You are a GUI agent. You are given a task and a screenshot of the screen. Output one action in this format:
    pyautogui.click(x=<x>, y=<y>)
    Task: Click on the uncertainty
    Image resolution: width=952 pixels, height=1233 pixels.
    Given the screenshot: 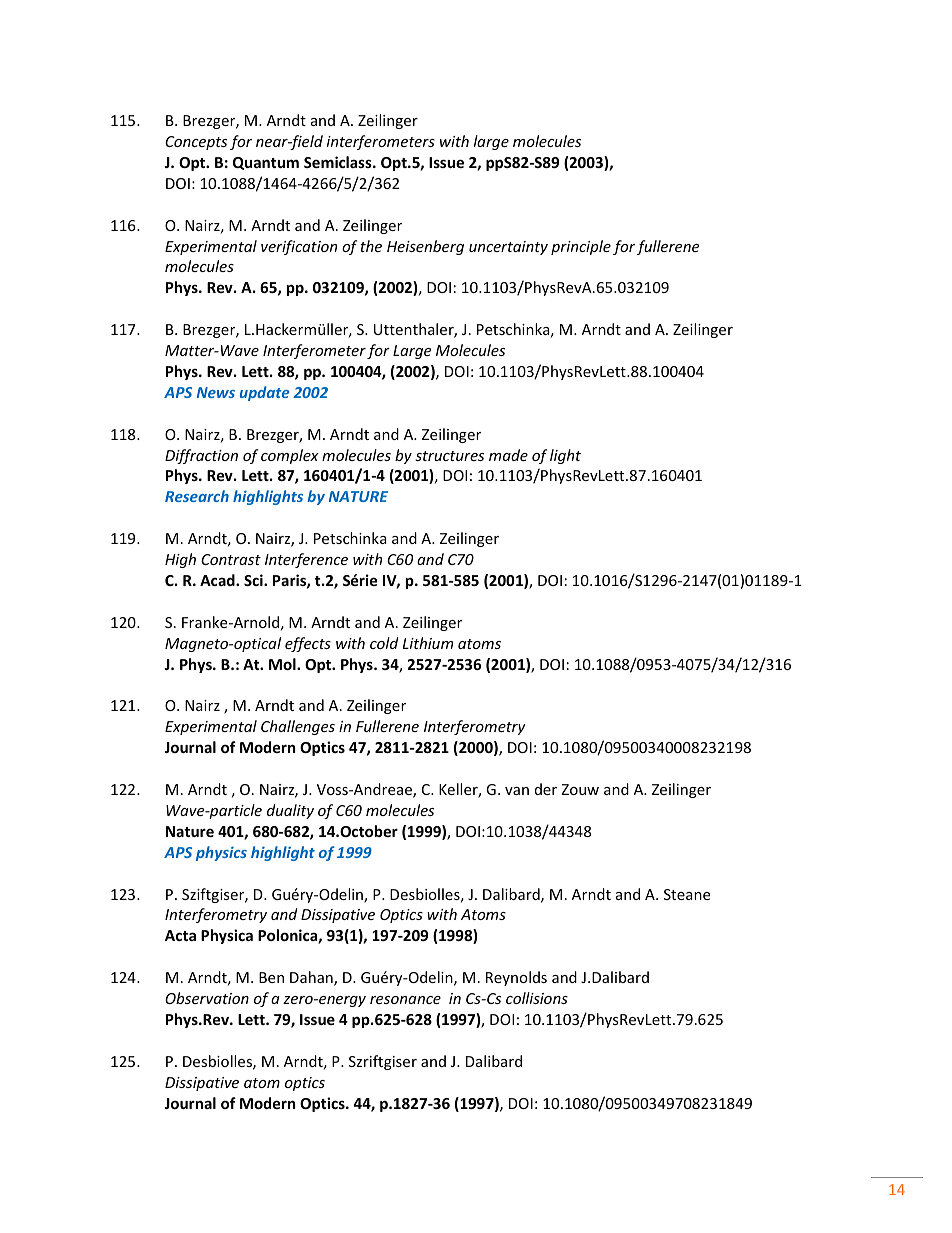 What is the action you would take?
    pyautogui.click(x=508, y=248)
